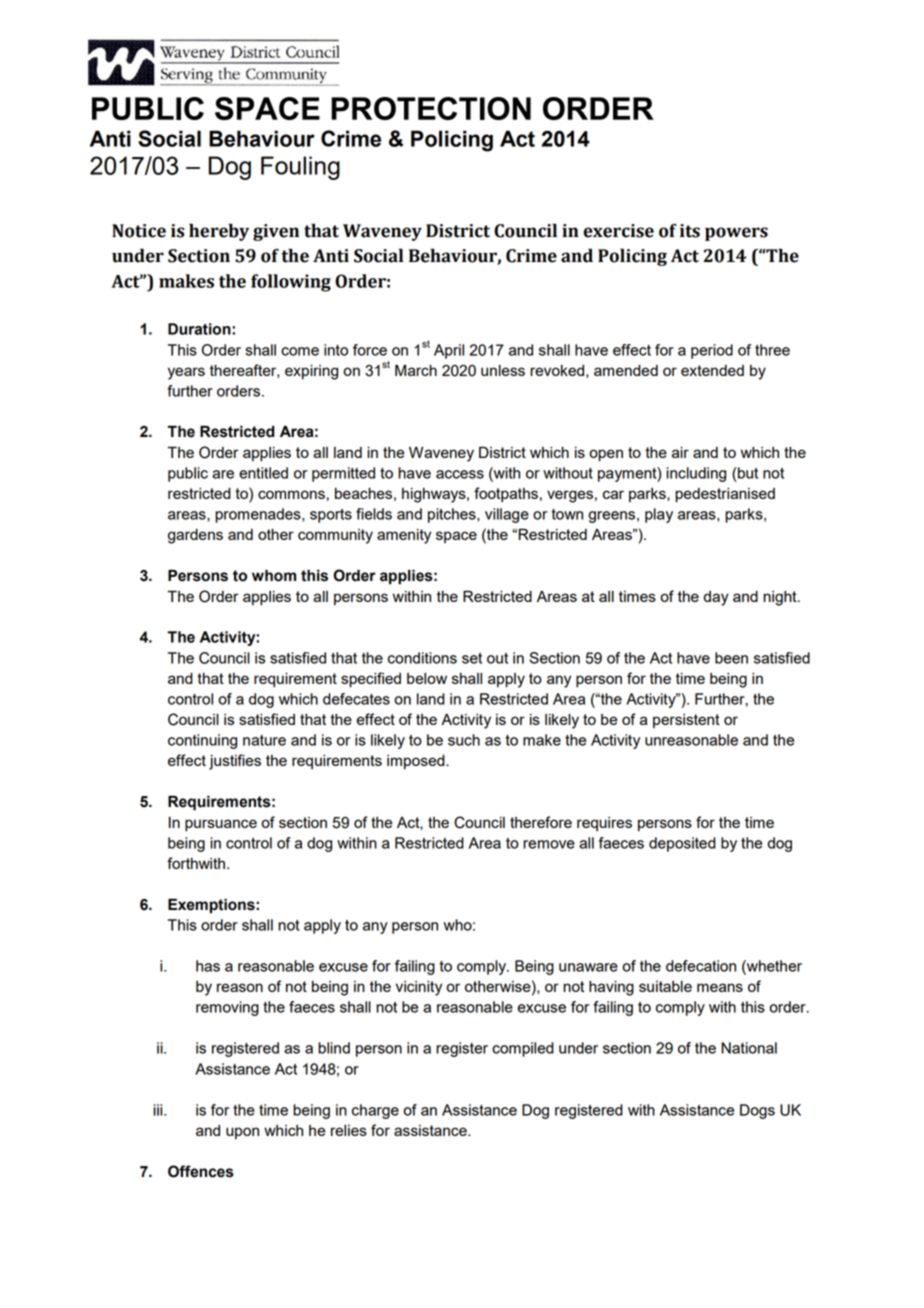  I want to click on set, so click(472, 658).
